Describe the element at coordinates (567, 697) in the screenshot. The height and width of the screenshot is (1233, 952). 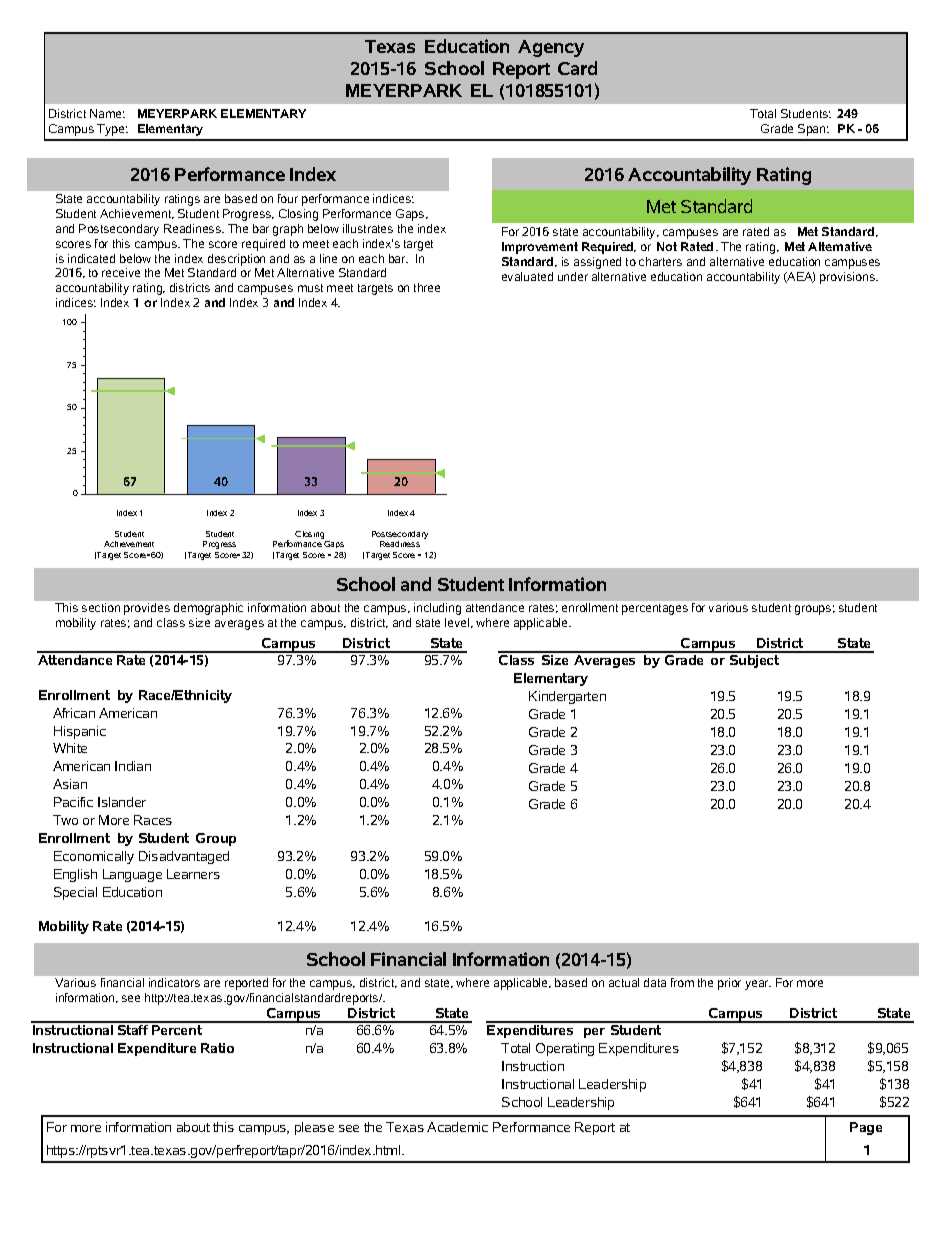
I see `Kindergarten` at that location.
